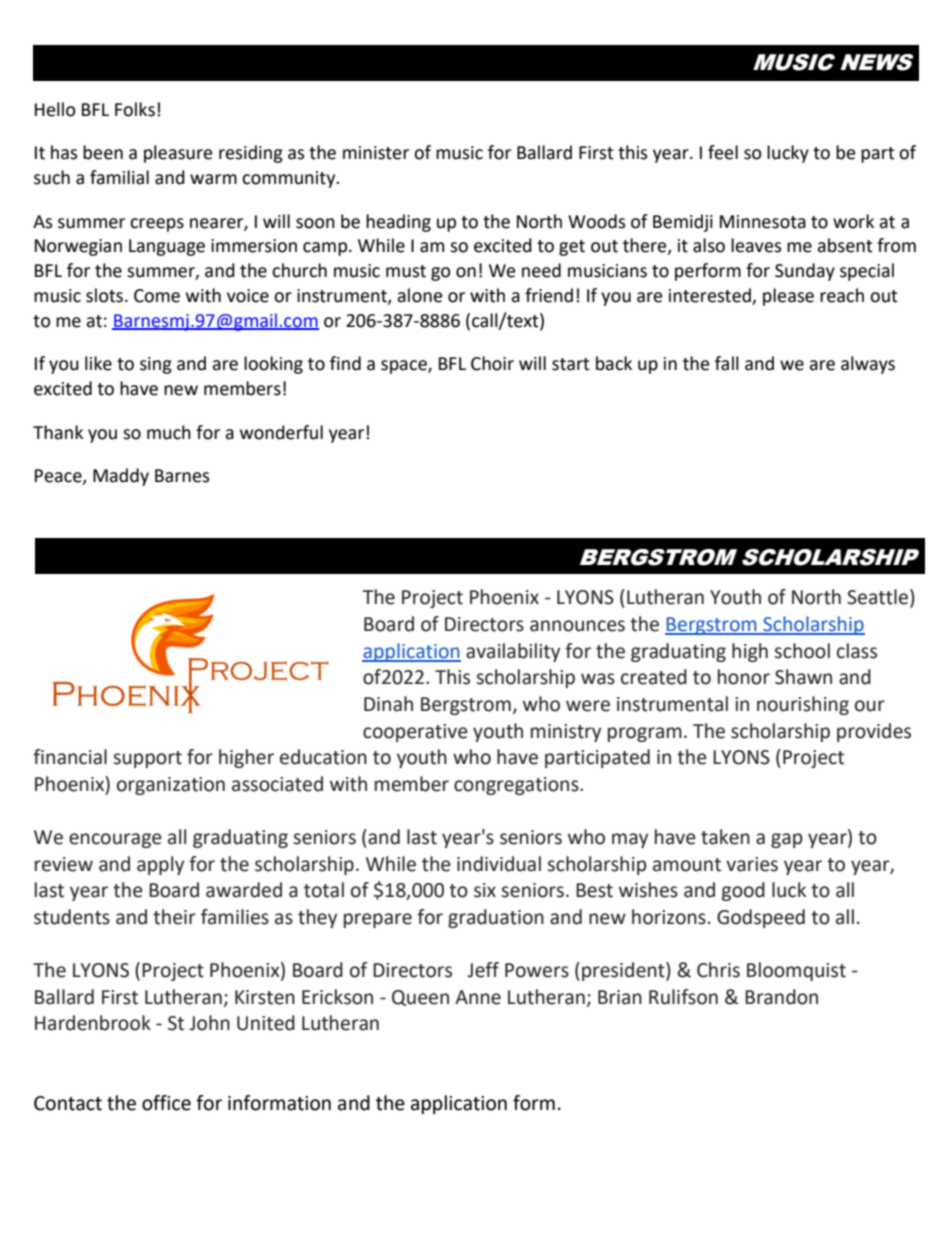 Image resolution: width=952 pixels, height=1233 pixels. What do you see at coordinates (517, 786) in the screenshot?
I see `congregations` at bounding box center [517, 786].
